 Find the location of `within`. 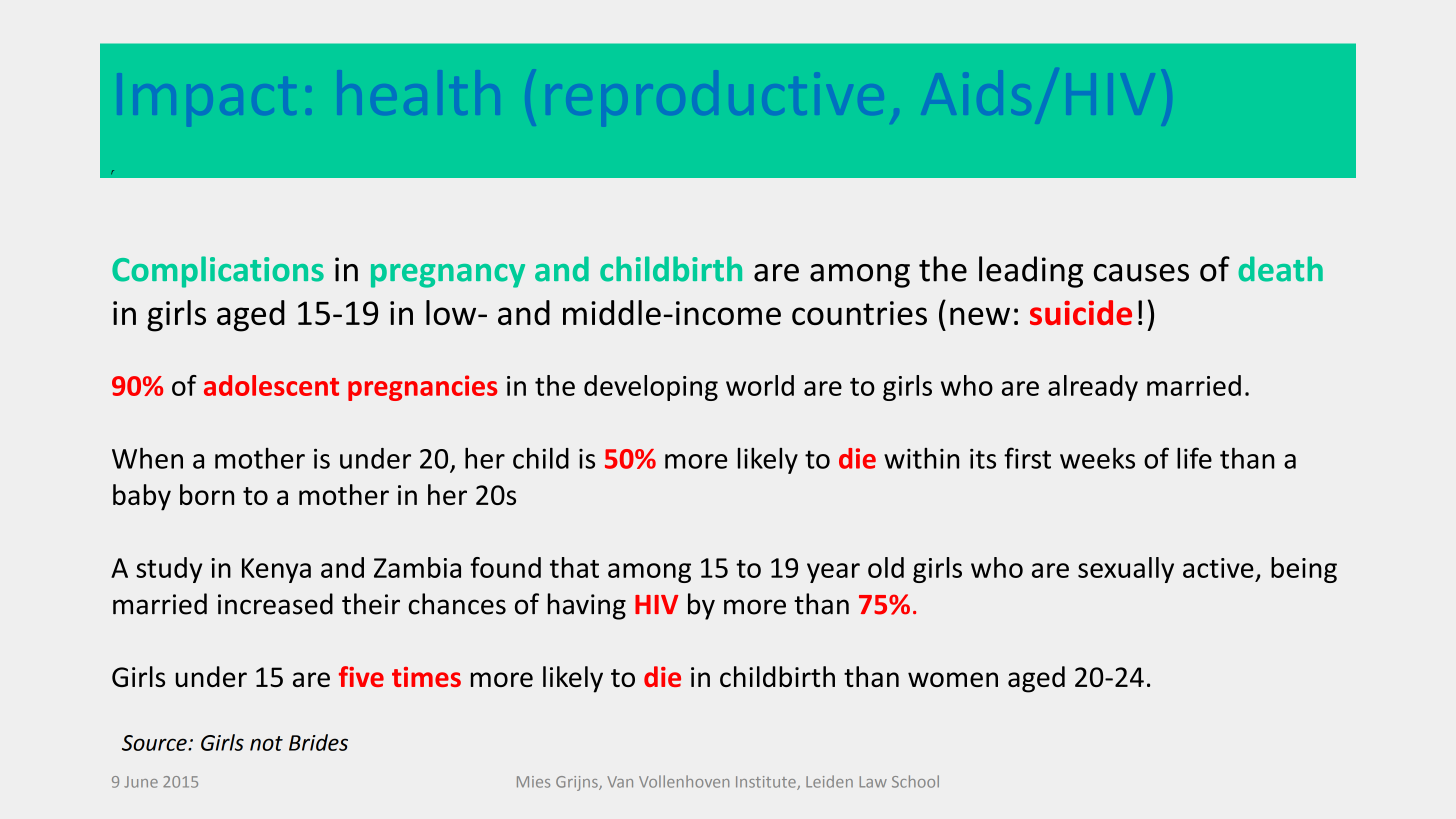

within is located at coordinates (921, 458).
